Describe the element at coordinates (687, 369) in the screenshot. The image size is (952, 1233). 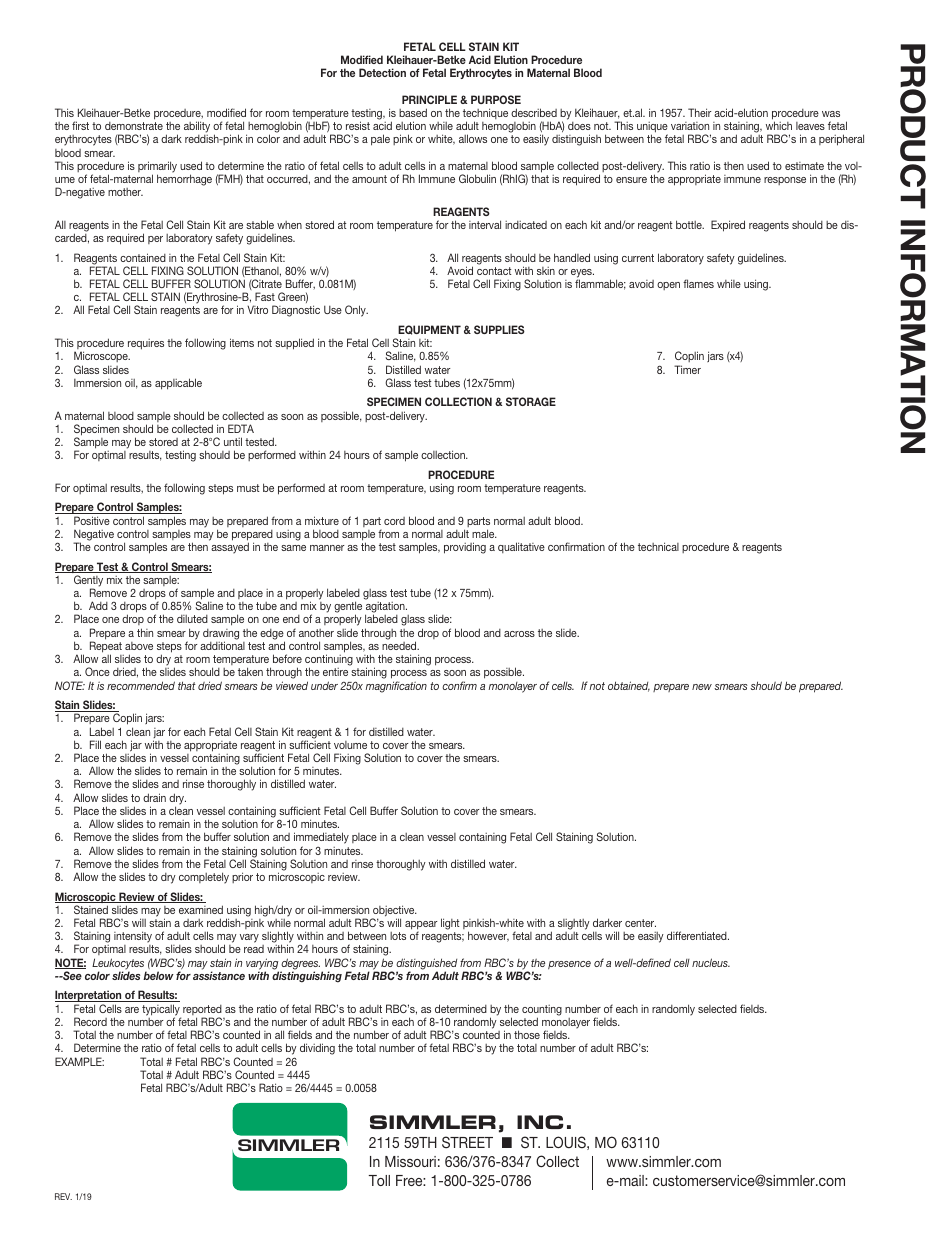
I see `Timer` at that location.
